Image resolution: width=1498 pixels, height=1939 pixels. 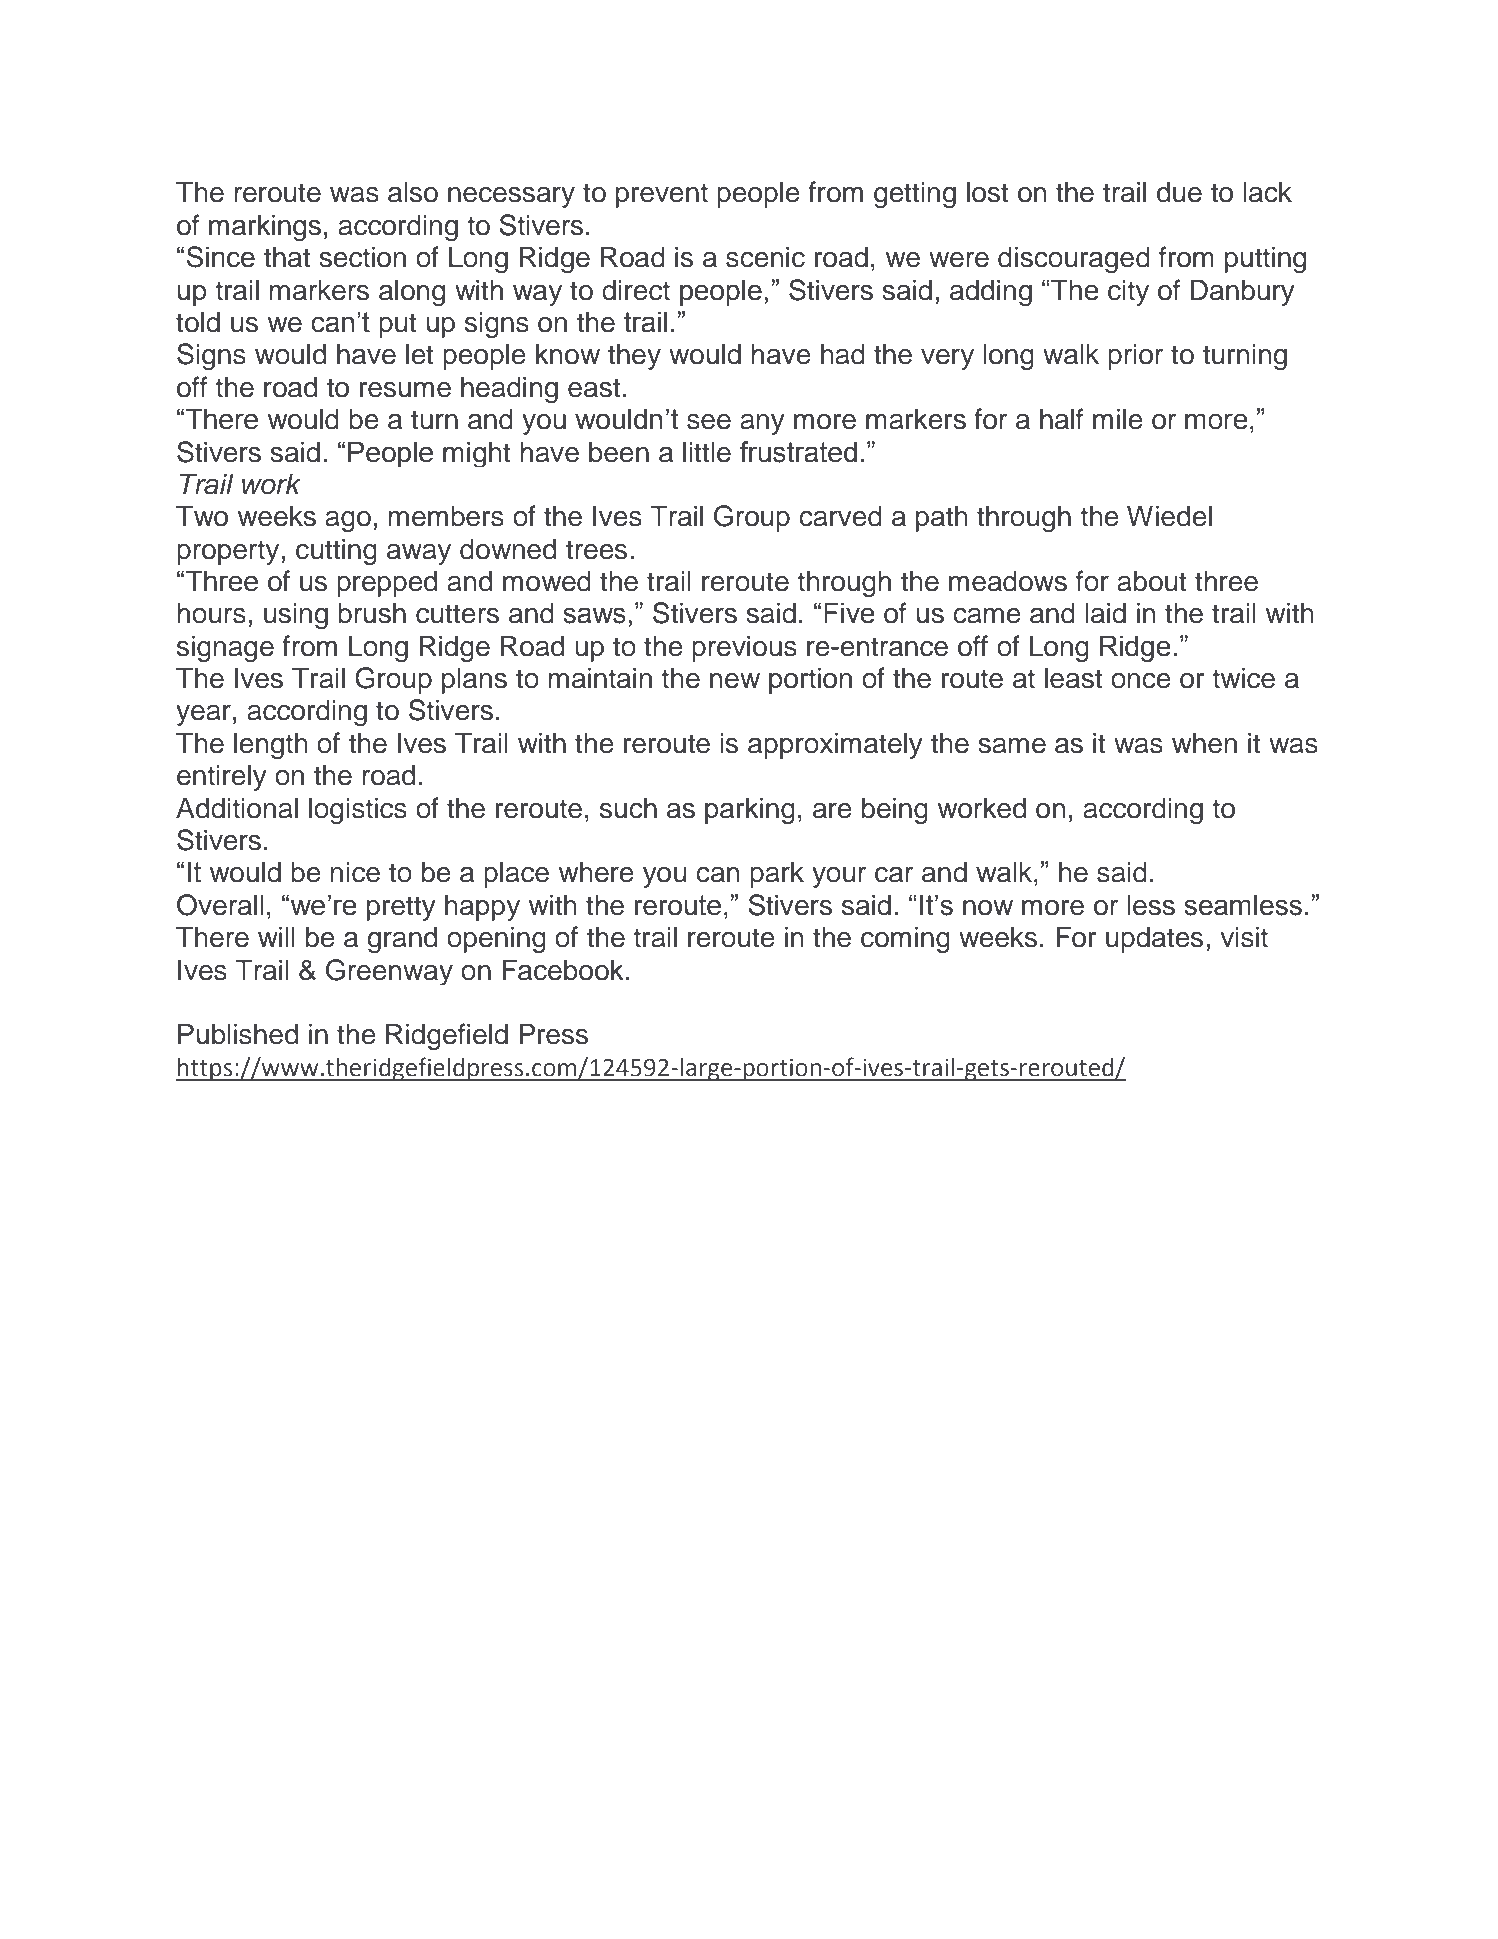 What do you see at coordinates (662, 195) in the screenshot?
I see `prevent` at bounding box center [662, 195].
